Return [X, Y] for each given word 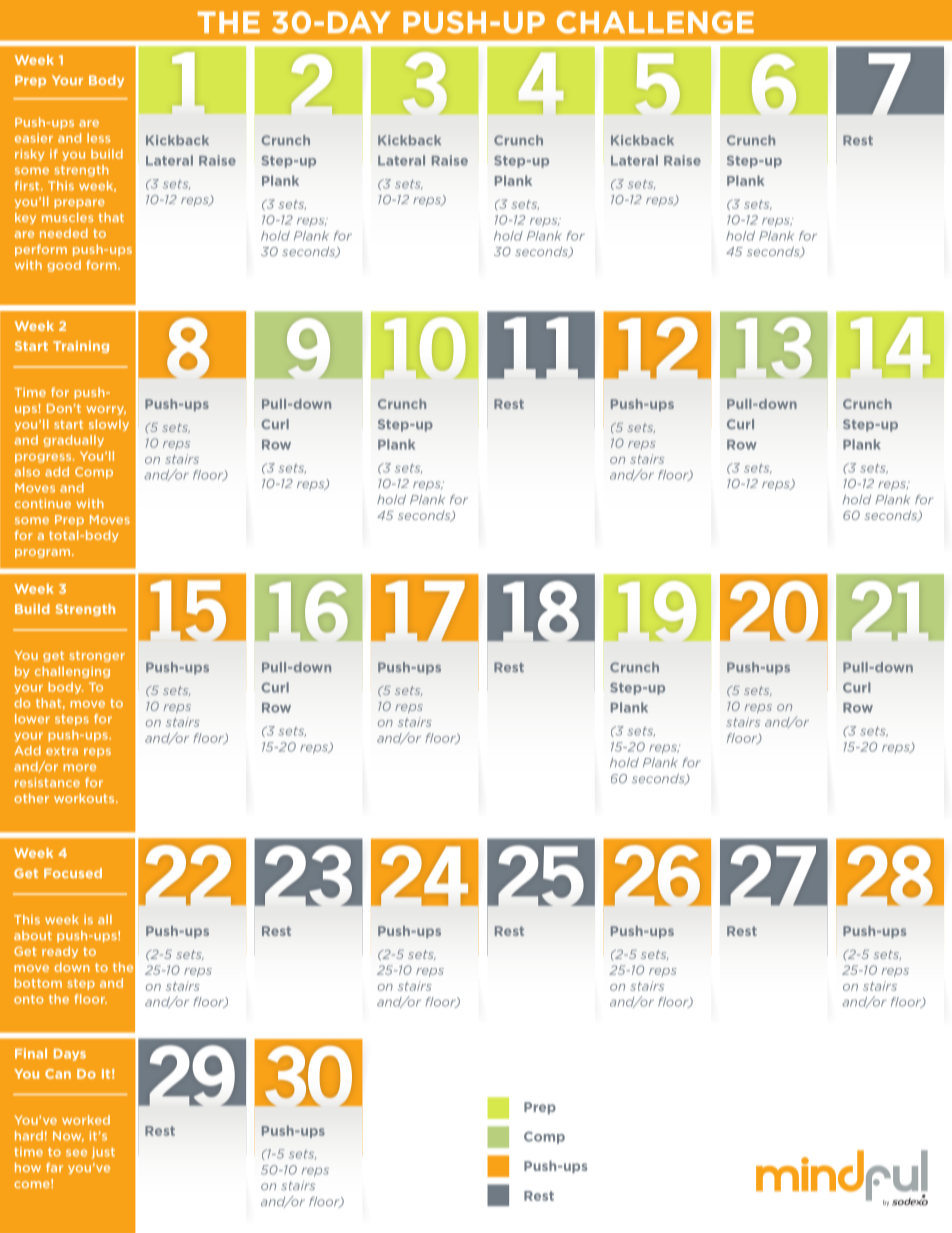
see [76, 1153]
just [103, 1153]
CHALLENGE [655, 22]
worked [86, 1120]
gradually [73, 441]
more [79, 767]
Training [81, 347]
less [98, 138]
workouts [85, 798]
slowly [109, 425]
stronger [97, 656]
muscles [67, 217]
